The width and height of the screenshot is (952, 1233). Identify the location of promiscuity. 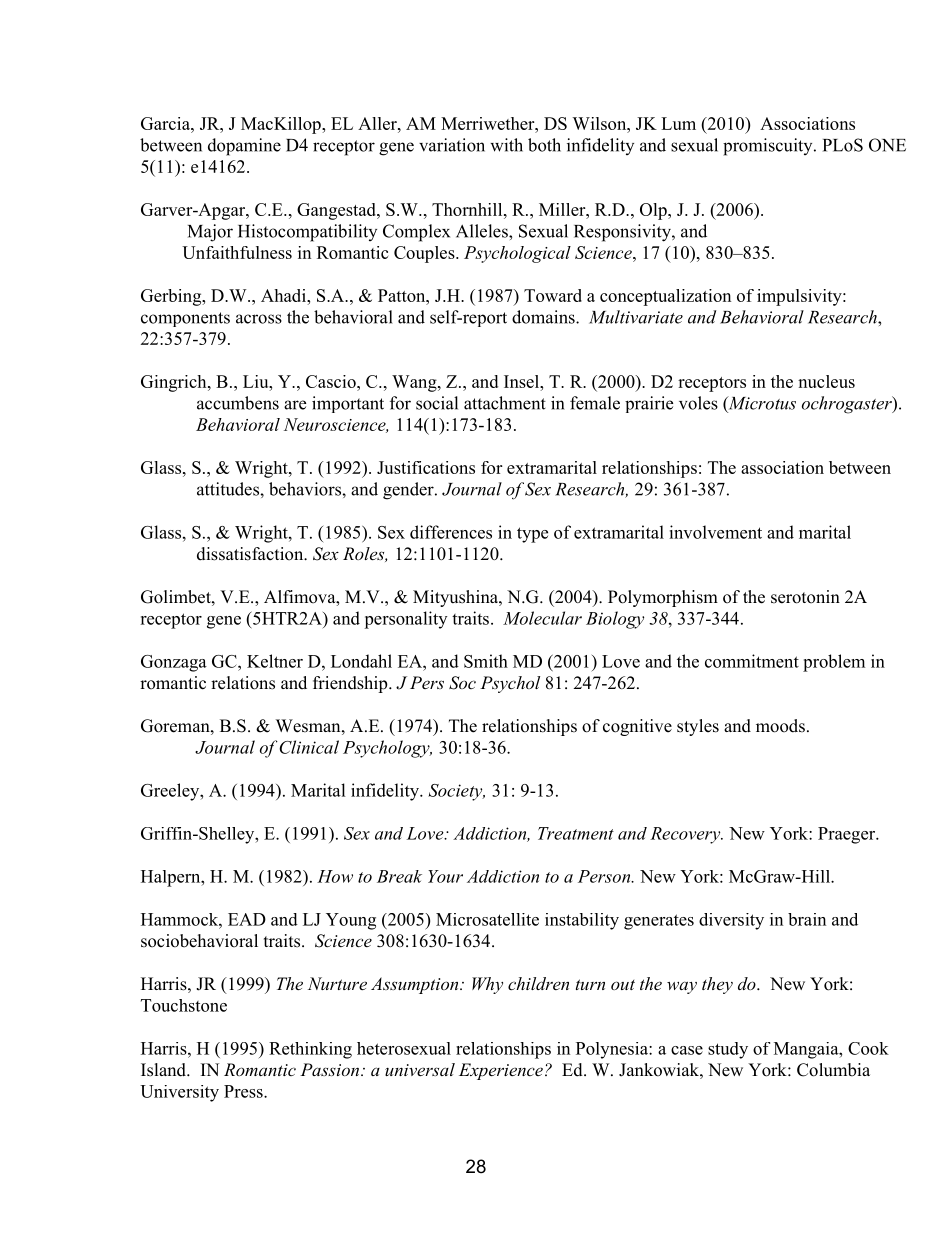
(767, 147).
